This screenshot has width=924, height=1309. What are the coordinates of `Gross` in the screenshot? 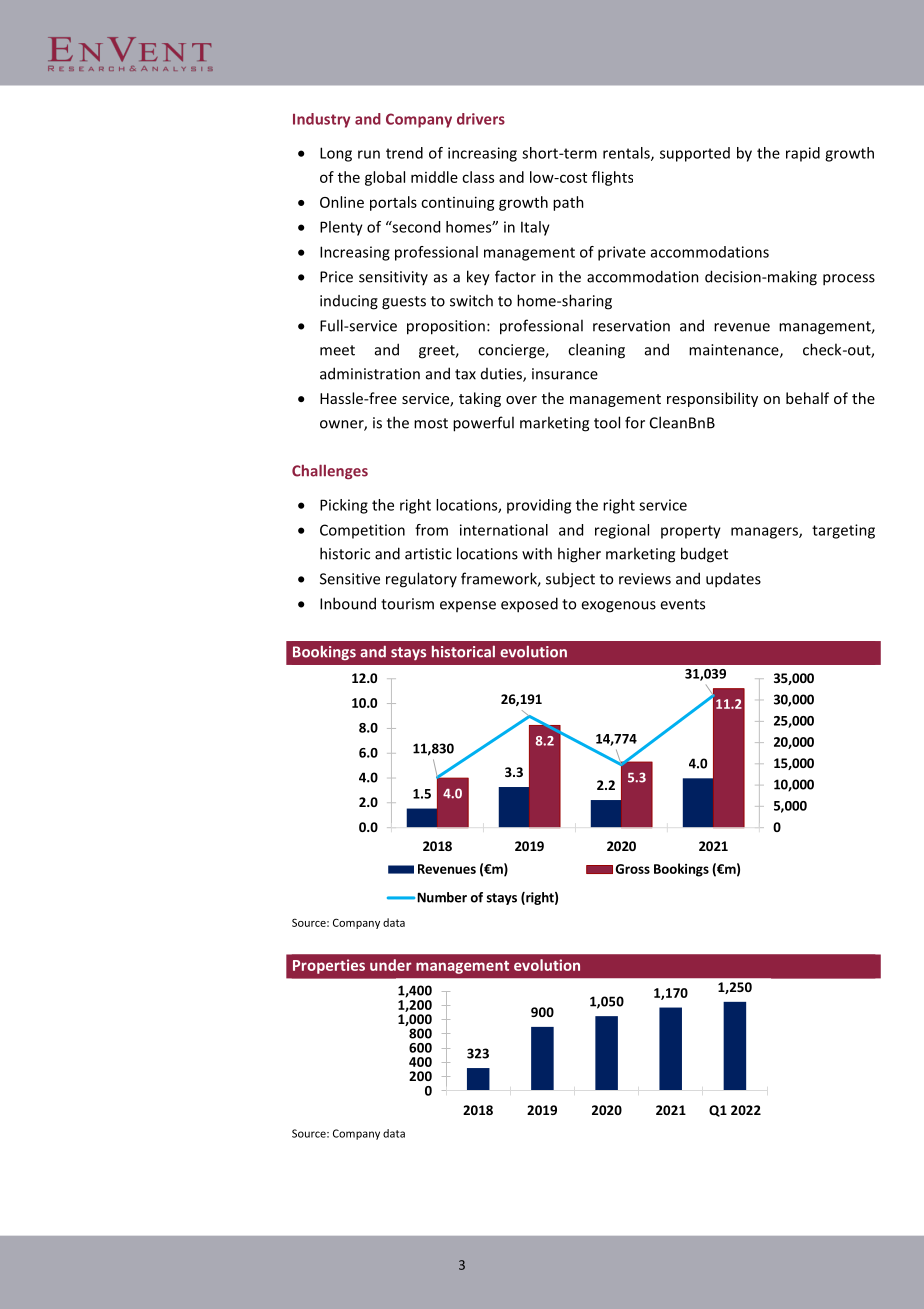 It's located at (633, 869).
